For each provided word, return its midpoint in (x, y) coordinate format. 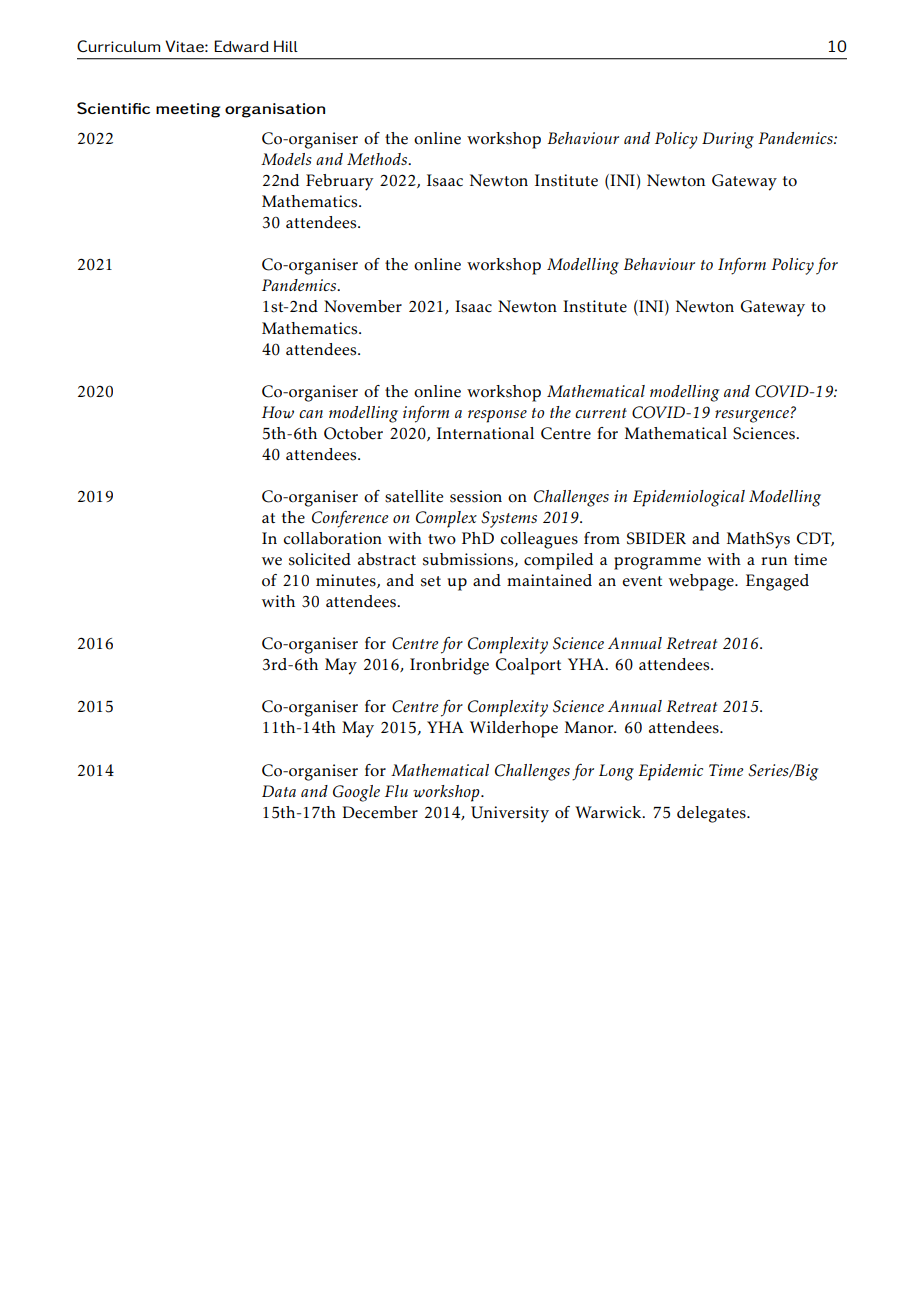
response (497, 416)
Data (279, 791)
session (476, 496)
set (431, 581)
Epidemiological (689, 498)
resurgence (752, 416)
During (728, 140)
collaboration (332, 538)
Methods (378, 159)
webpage (702, 582)
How (278, 412)
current (601, 413)
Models (286, 159)
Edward (241, 46)
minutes (347, 581)
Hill (286, 46)
